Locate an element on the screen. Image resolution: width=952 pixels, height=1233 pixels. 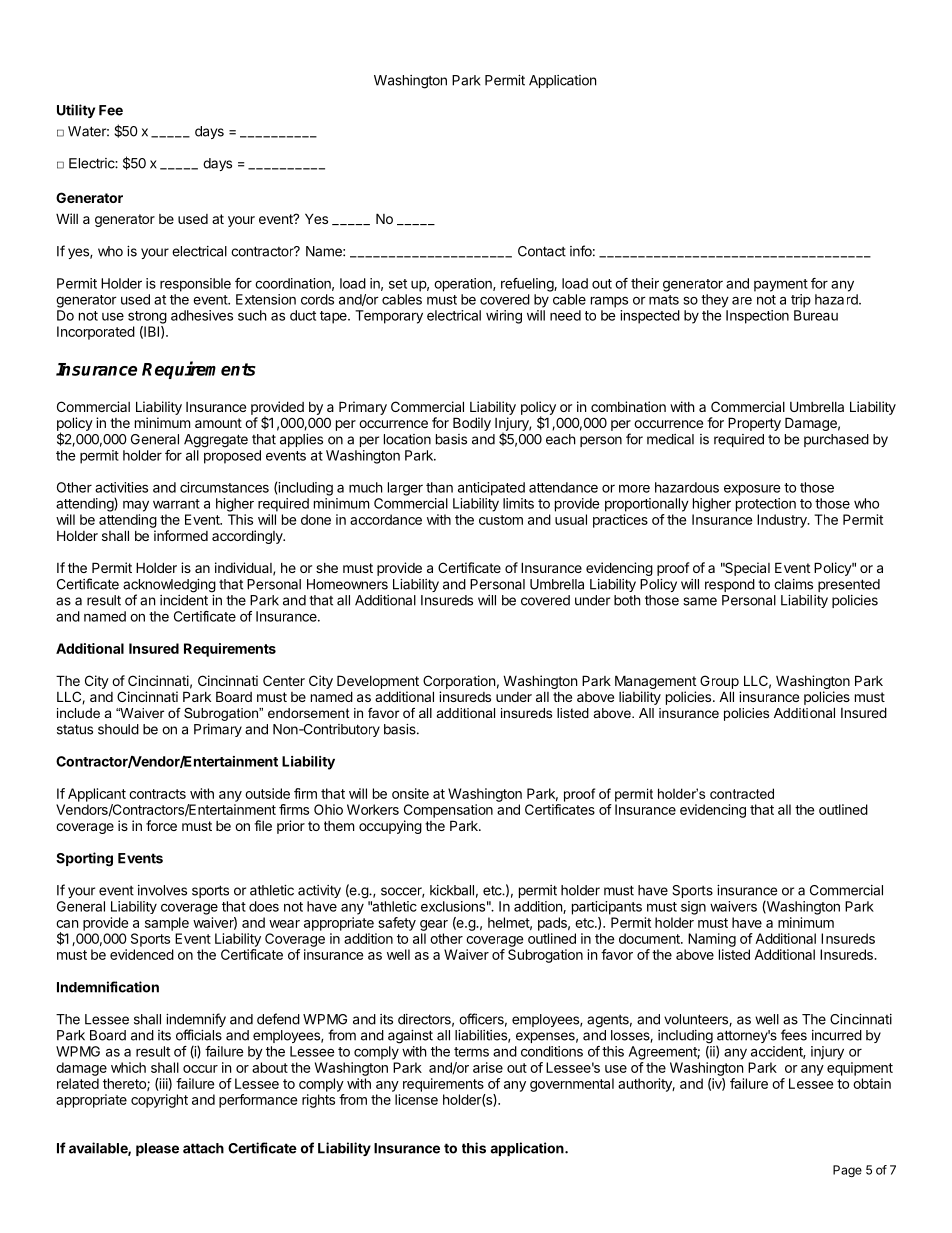
payment is located at coordinates (781, 285).
